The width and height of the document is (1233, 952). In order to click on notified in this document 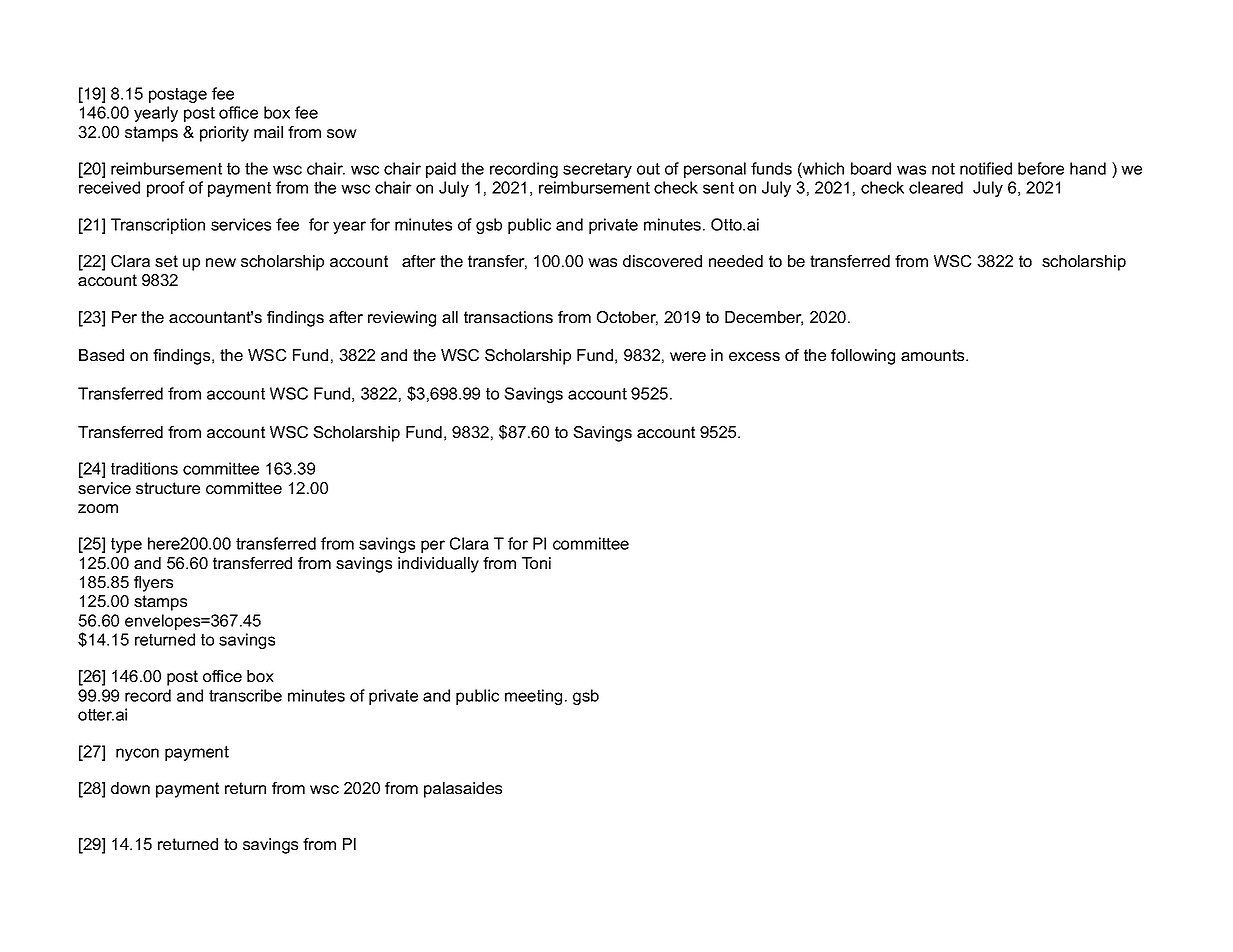, I will do `click(986, 168)`.
